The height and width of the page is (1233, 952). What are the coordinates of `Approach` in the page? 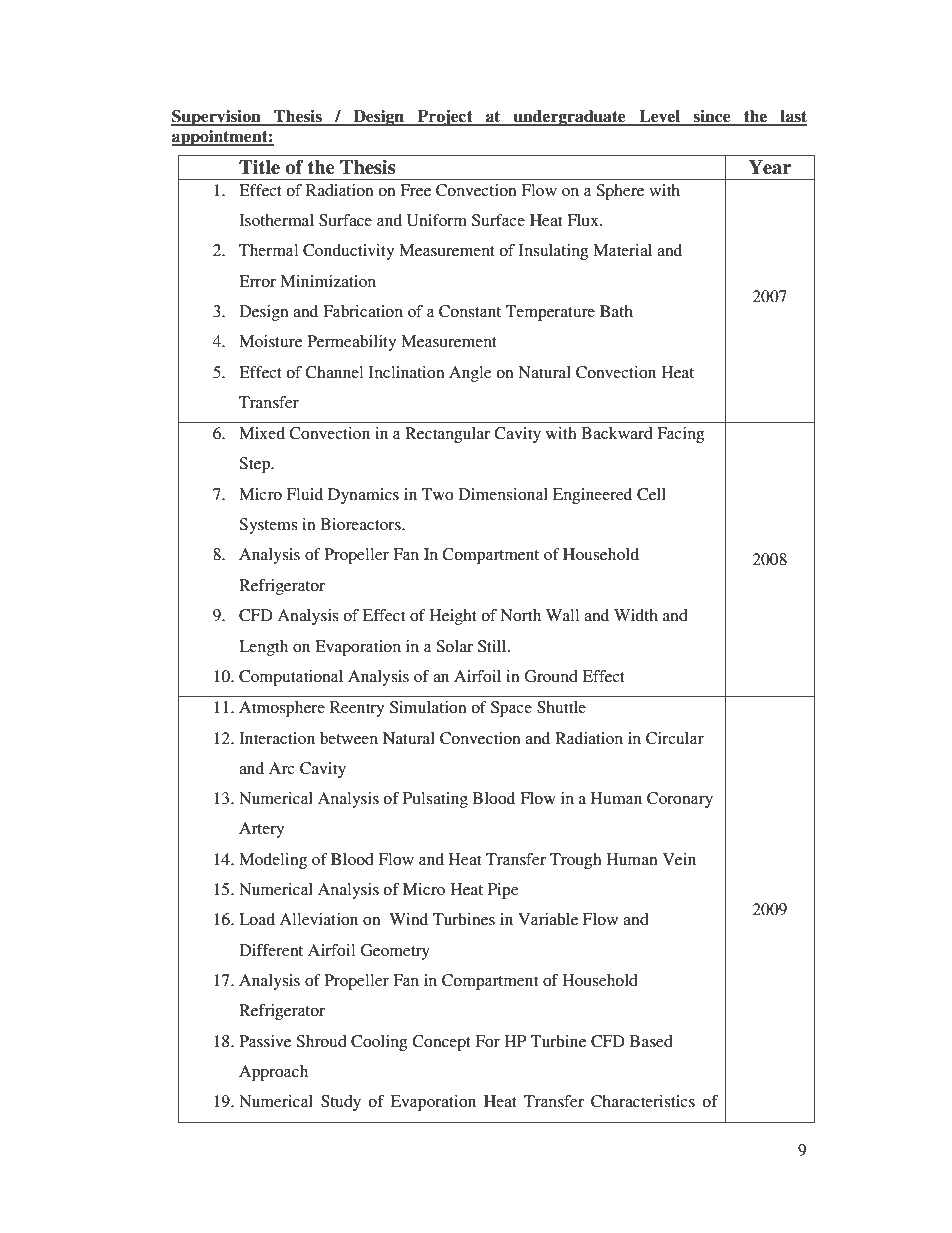 It's located at (273, 1073).
